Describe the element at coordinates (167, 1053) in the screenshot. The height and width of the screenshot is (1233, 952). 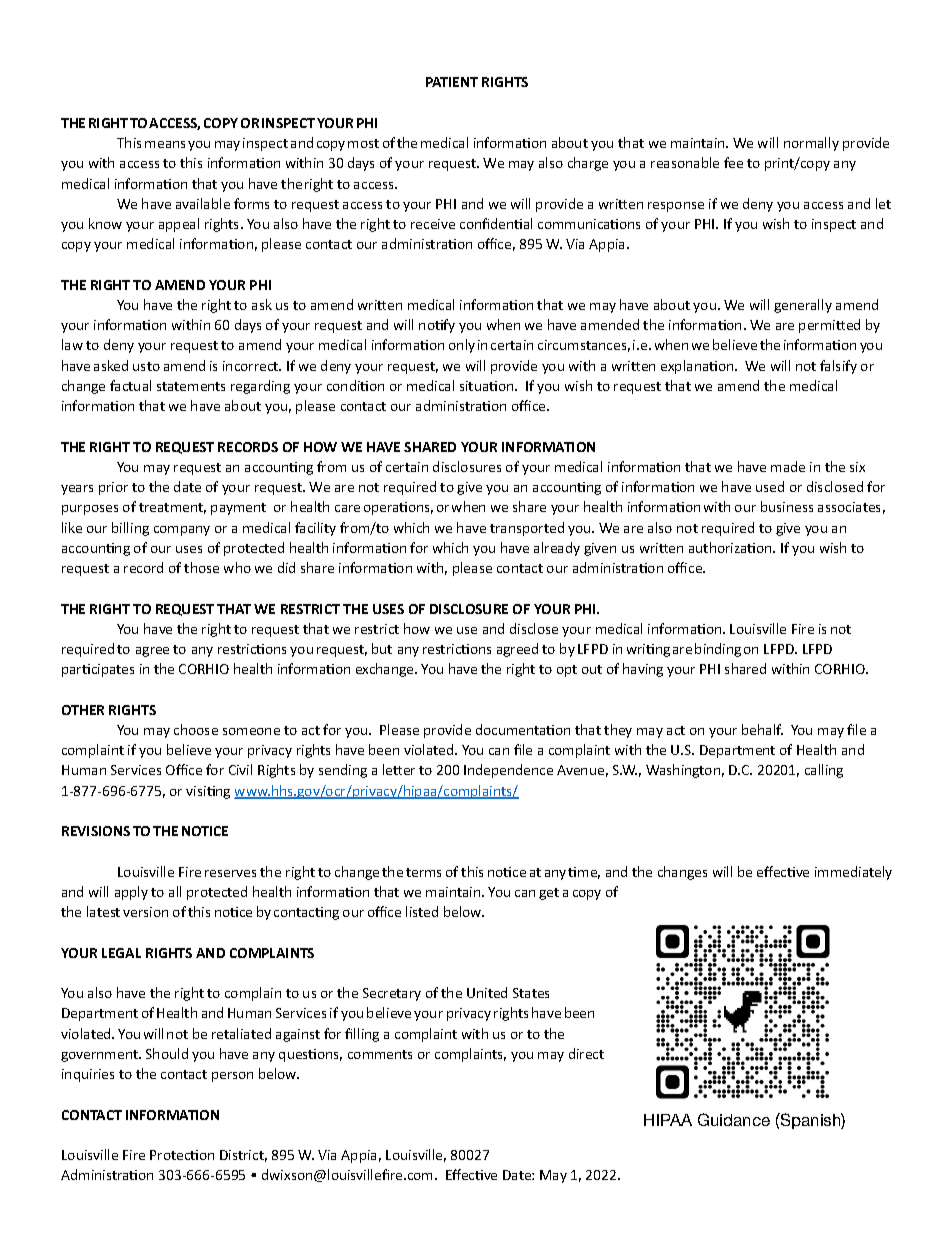
I see `Should` at that location.
